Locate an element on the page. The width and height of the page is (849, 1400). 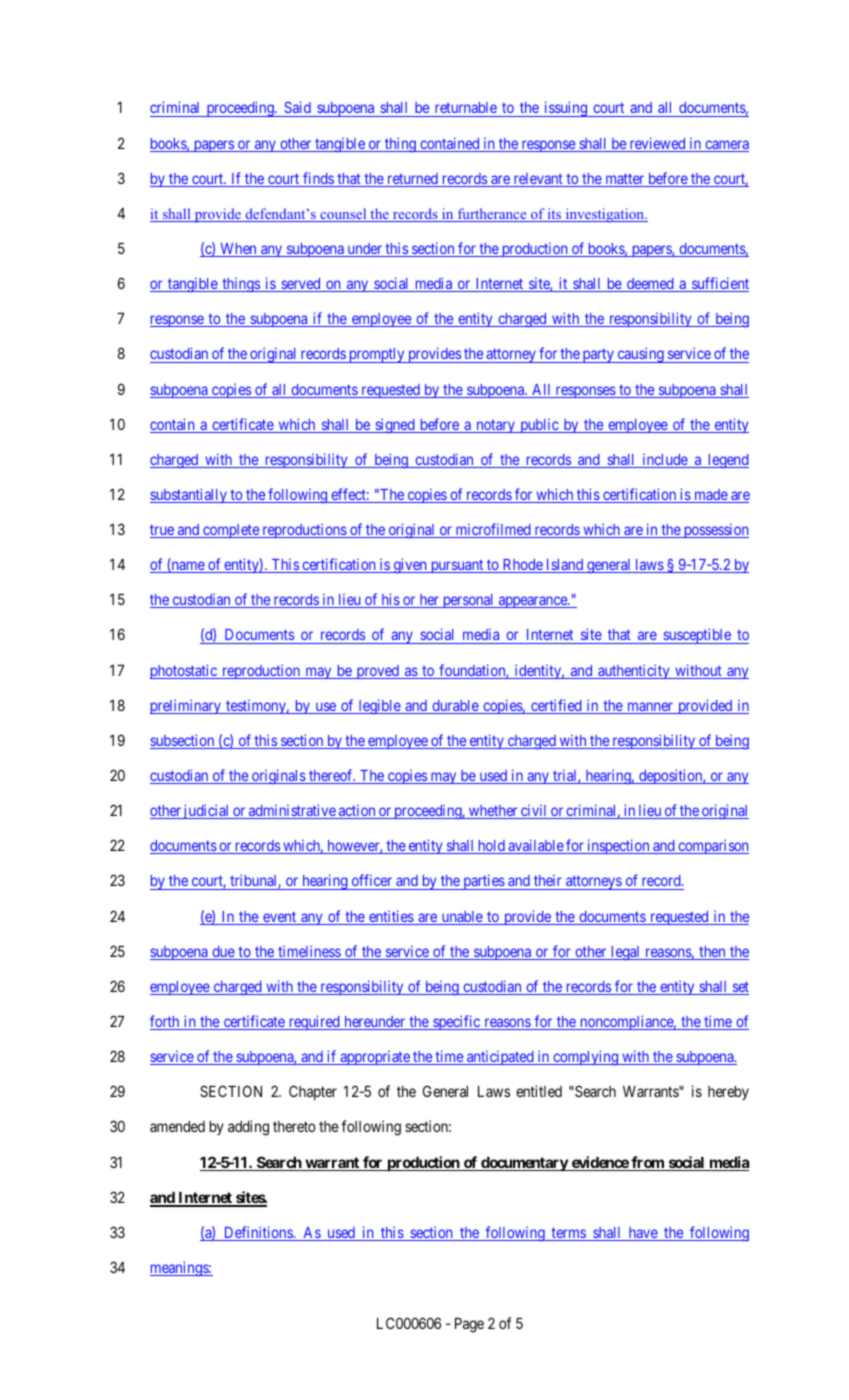
hereby is located at coordinates (728, 1093).
